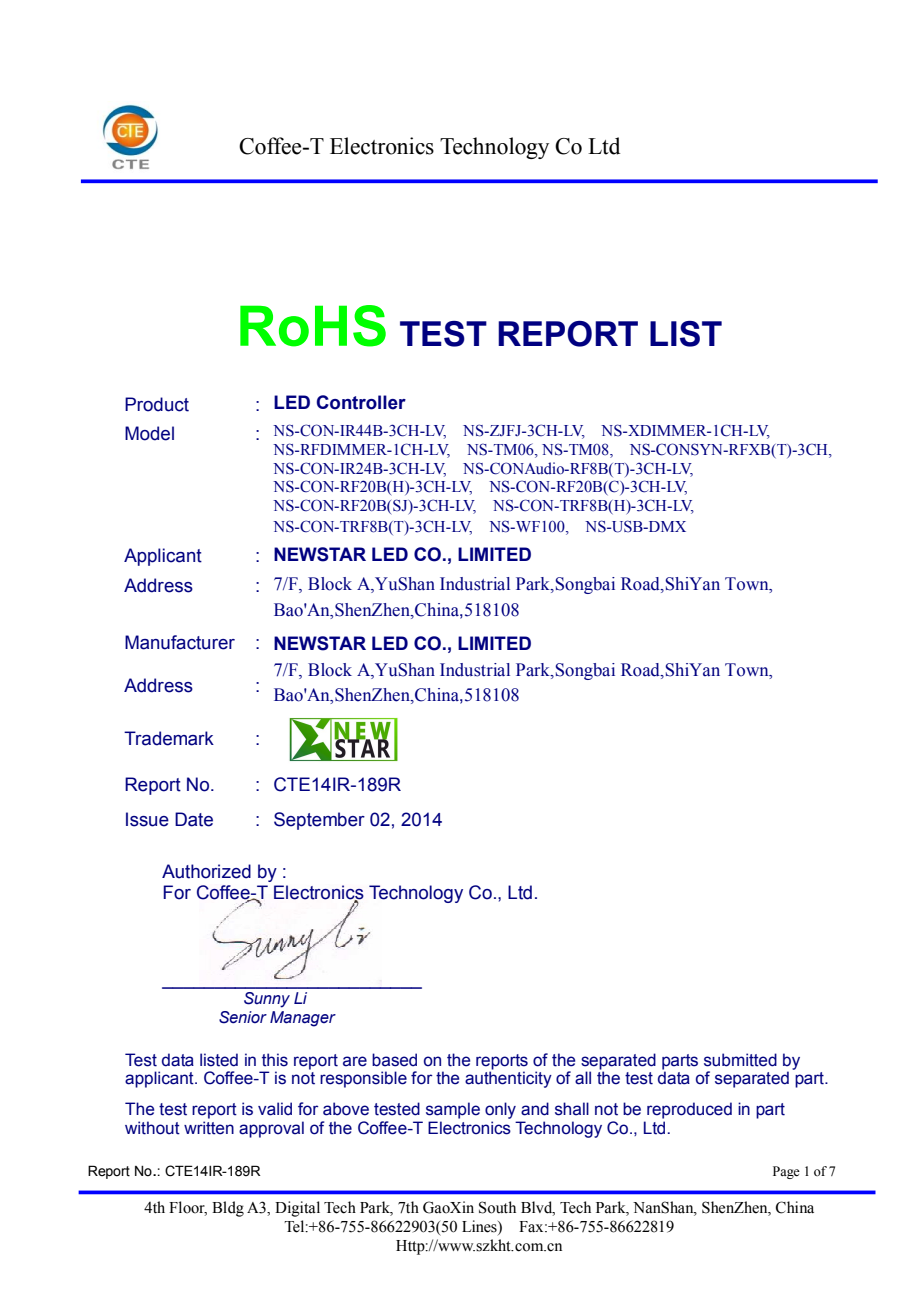 Image resolution: width=924 pixels, height=1308 pixels. I want to click on Bldg, so click(228, 1209).
